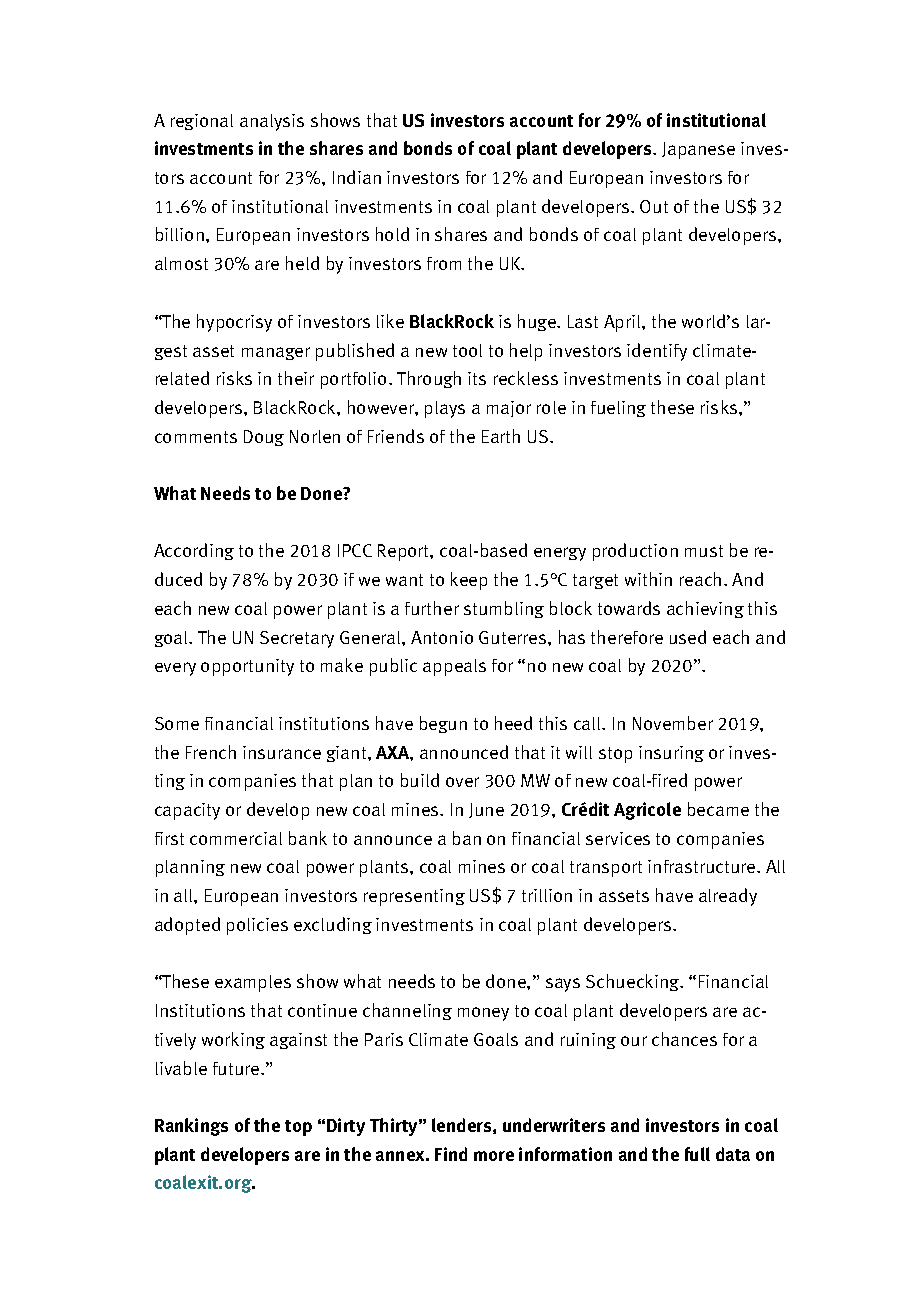 This screenshot has width=924, height=1308. I want to click on Rankings, so click(191, 1127).
